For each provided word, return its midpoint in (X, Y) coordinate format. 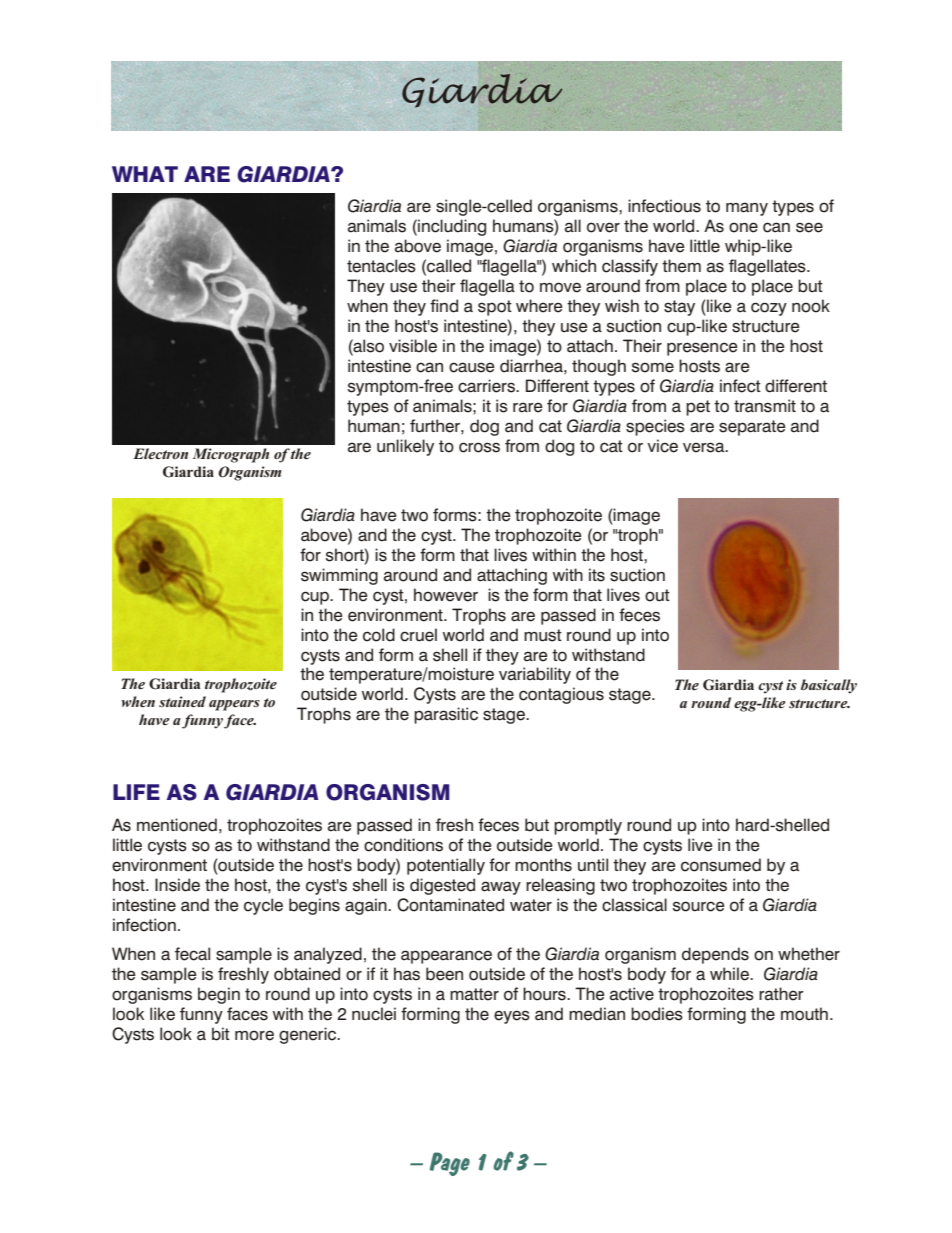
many (747, 209)
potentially (446, 866)
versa (705, 447)
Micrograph (231, 455)
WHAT (145, 174)
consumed (721, 865)
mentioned (177, 825)
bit (221, 1034)
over (603, 227)
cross (479, 447)
